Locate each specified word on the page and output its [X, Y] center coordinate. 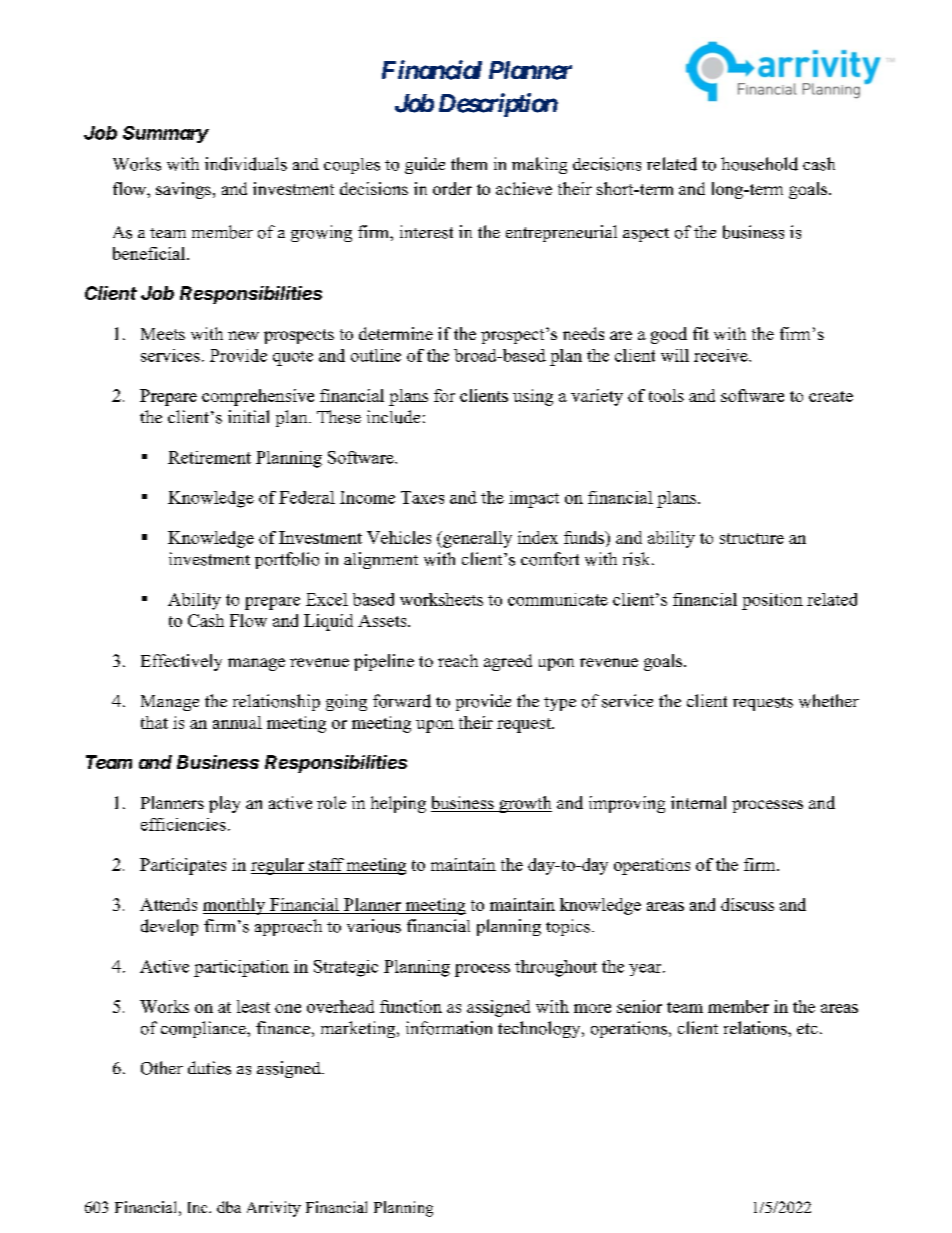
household [759, 164]
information [449, 1028]
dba [229, 1207]
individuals [246, 164]
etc [807, 1028]
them [469, 163]
